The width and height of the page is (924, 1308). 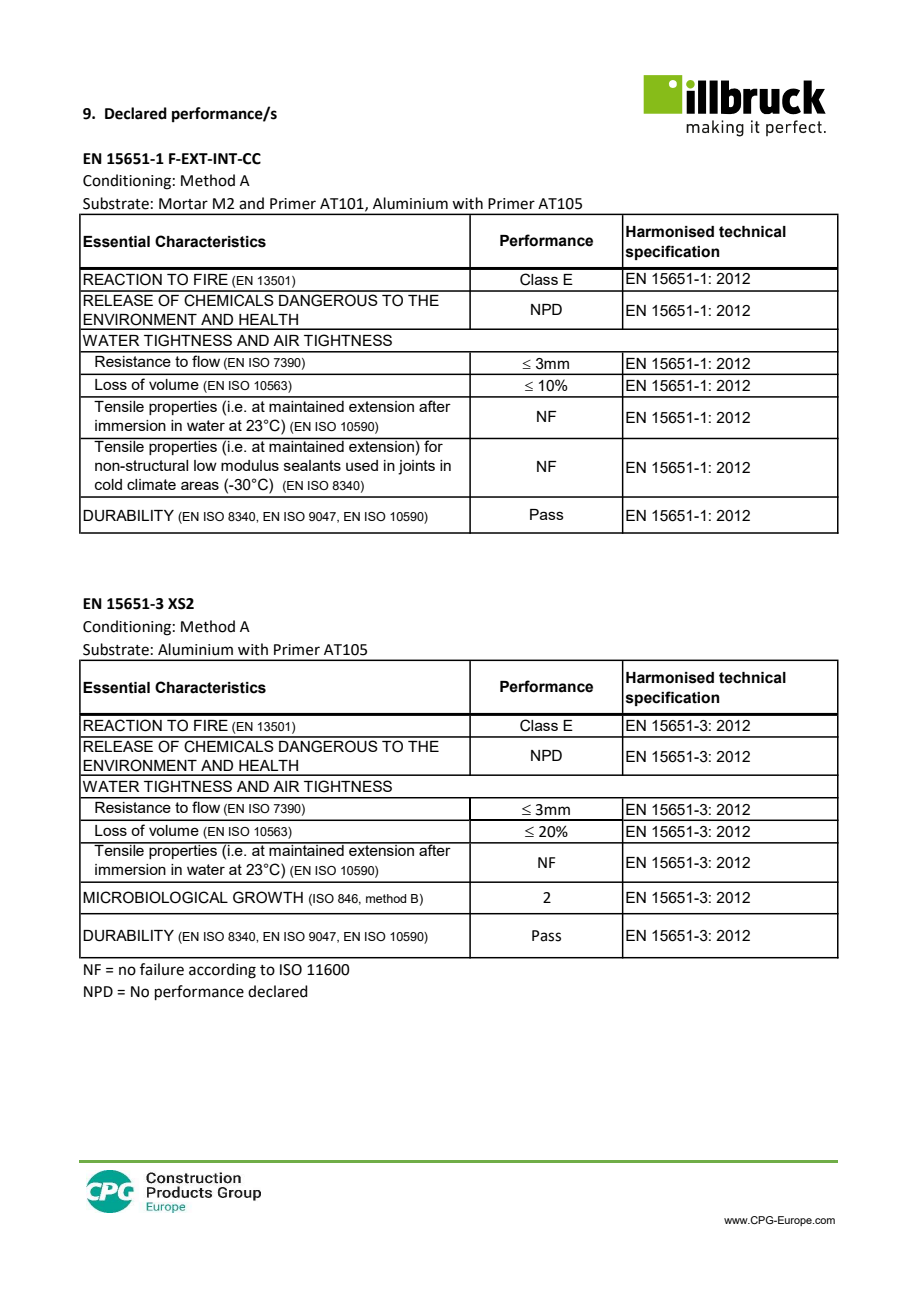 I want to click on sealants, so click(x=312, y=465).
